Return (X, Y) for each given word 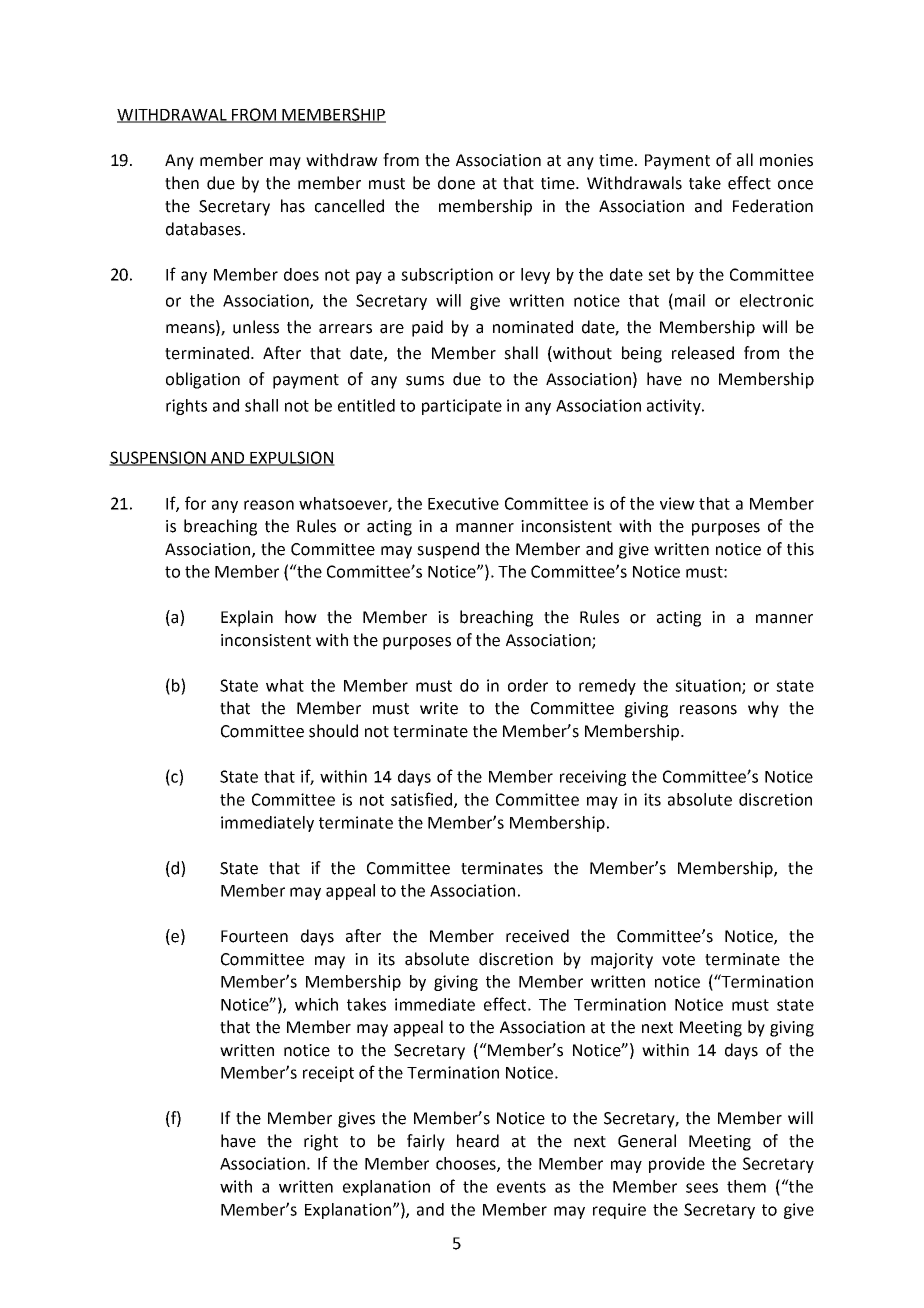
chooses (467, 1164)
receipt (328, 1074)
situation (709, 686)
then (182, 183)
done (456, 183)
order (528, 685)
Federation (773, 206)
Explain (247, 618)
